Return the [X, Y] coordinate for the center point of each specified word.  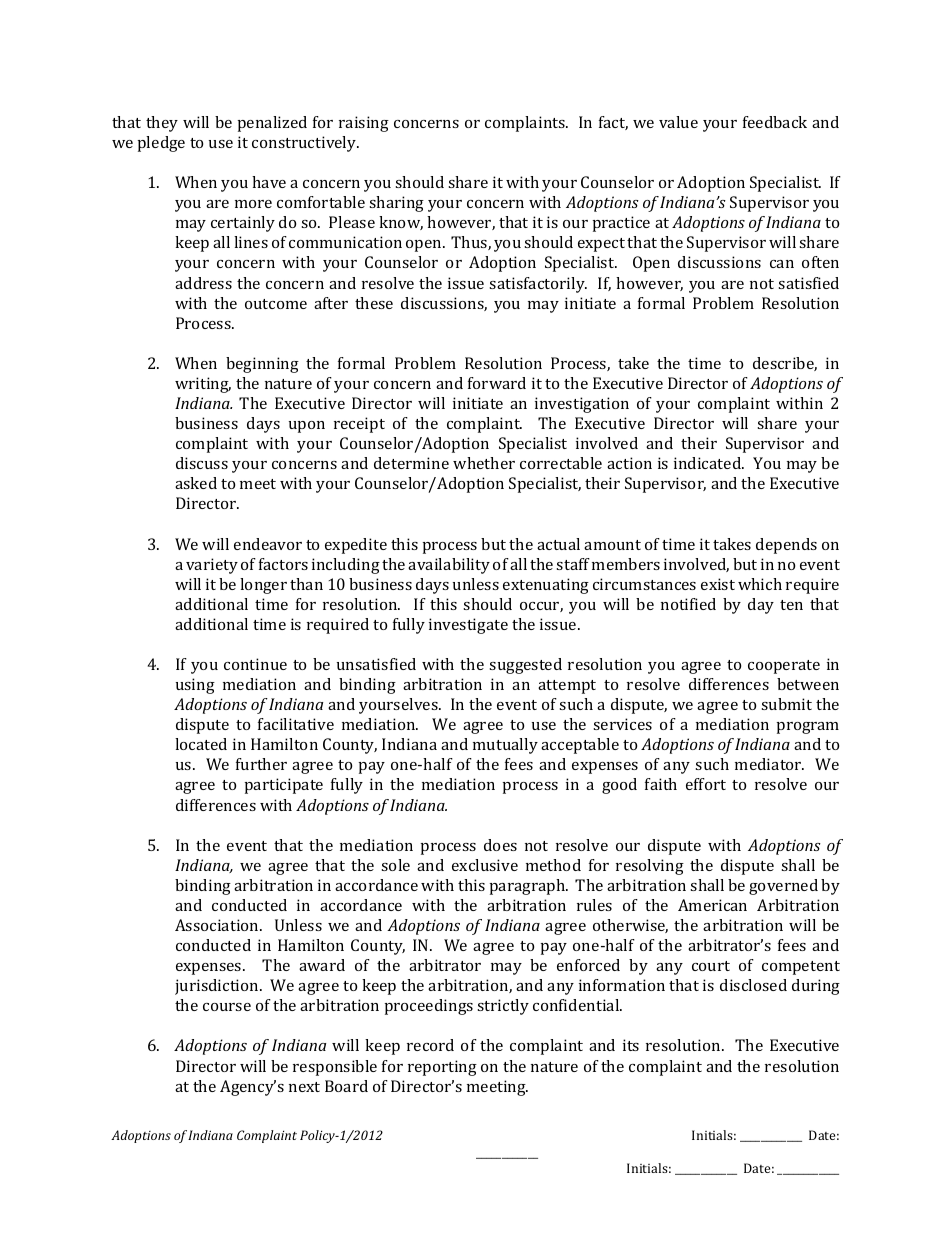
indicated [708, 463]
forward [497, 383]
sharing [396, 204]
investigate [468, 626]
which [760, 584]
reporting [442, 1068]
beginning [262, 365]
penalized [272, 124]
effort [706, 784]
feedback [775, 122]
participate [284, 786]
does [500, 845]
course [227, 1007]
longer [263, 586]
